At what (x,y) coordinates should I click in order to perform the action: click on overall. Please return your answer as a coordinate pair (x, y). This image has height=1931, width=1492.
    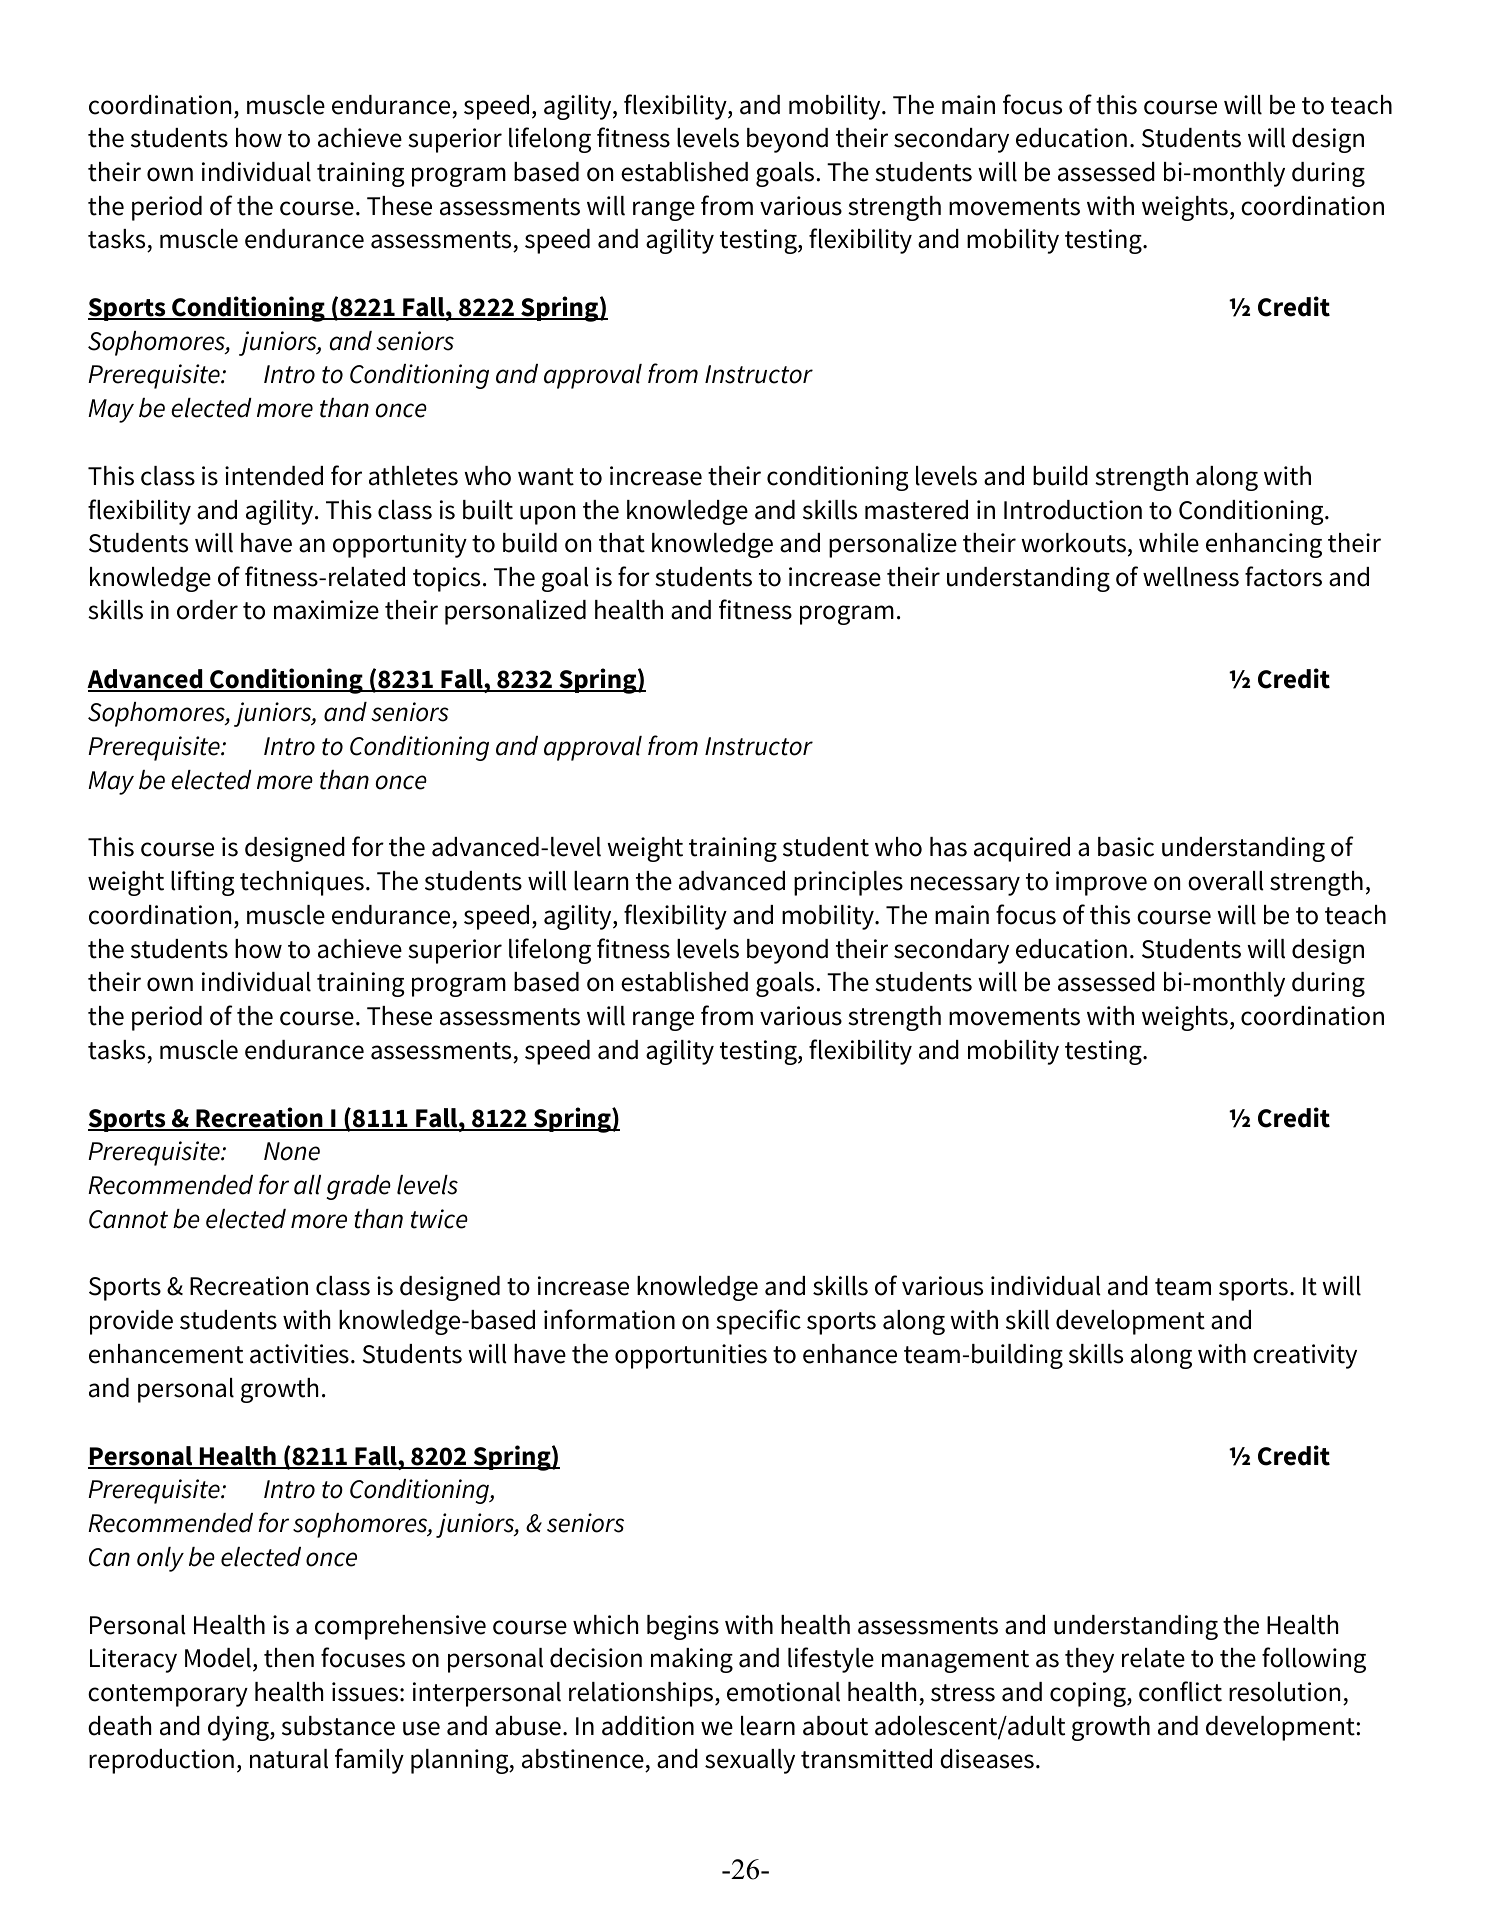
    Looking at the image, I should click on (1226, 881).
